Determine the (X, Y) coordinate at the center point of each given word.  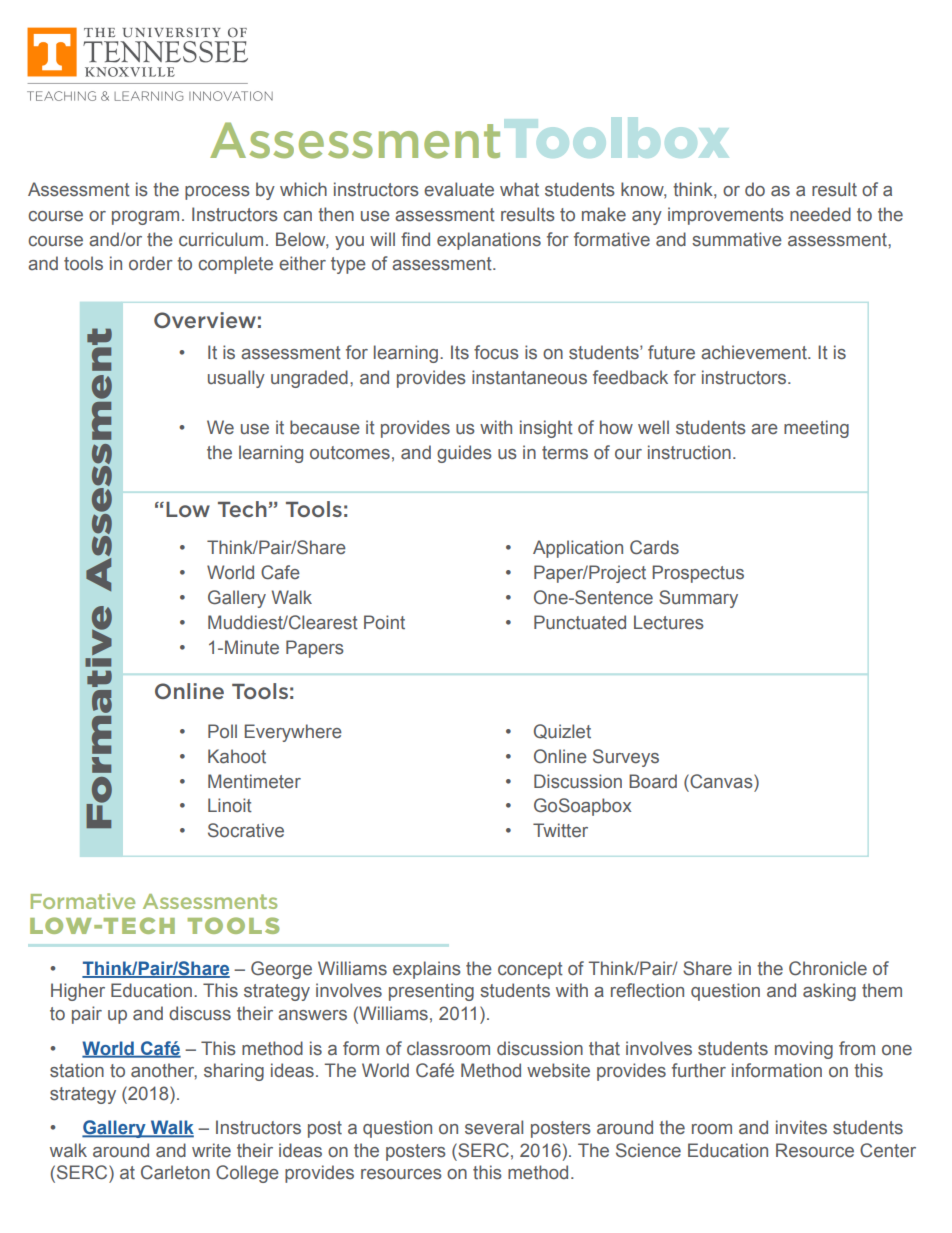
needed (820, 214)
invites (801, 1127)
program (145, 218)
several (494, 1127)
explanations (489, 241)
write (211, 1150)
